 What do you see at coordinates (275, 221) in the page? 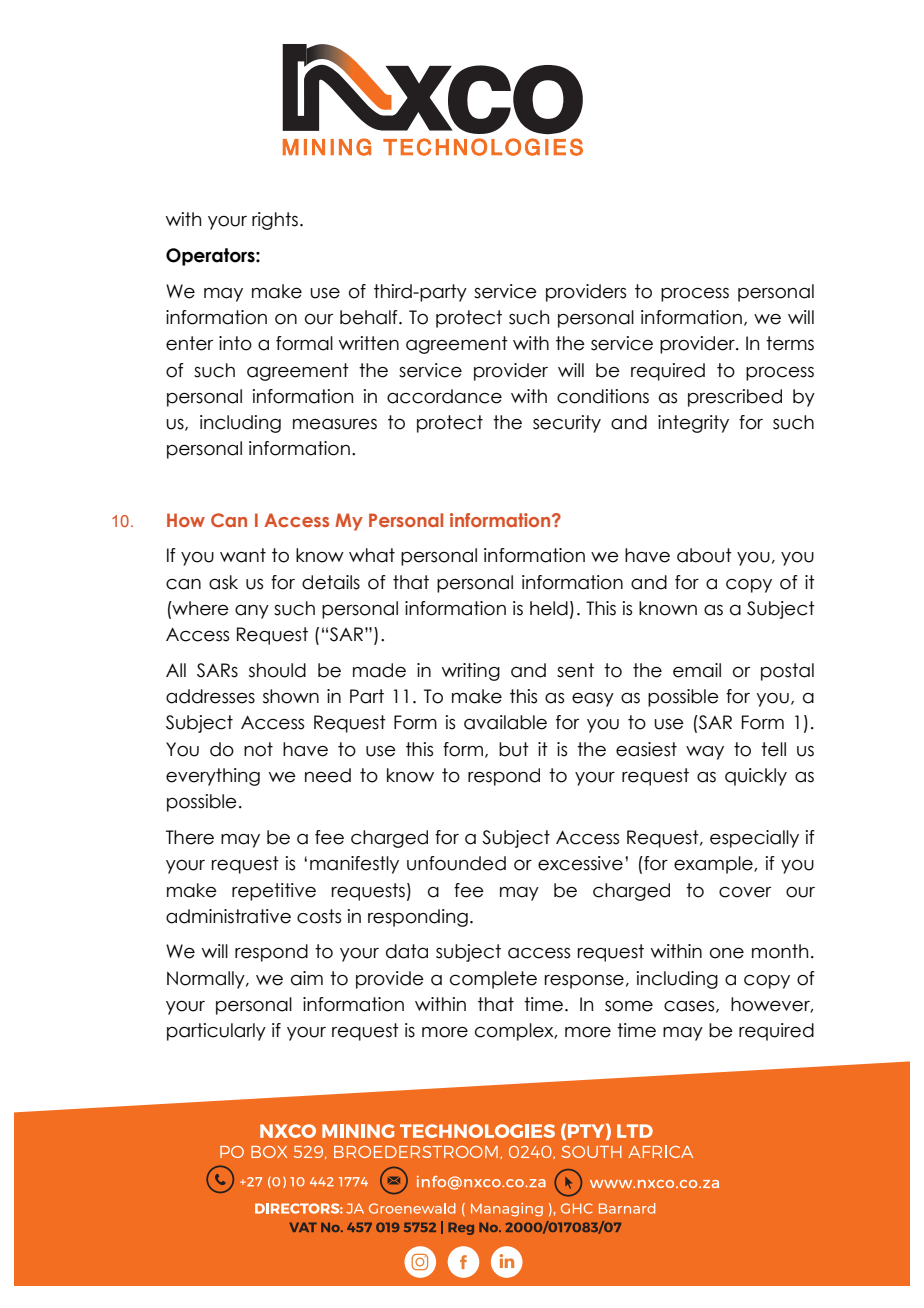
I see `rights` at bounding box center [275, 221].
